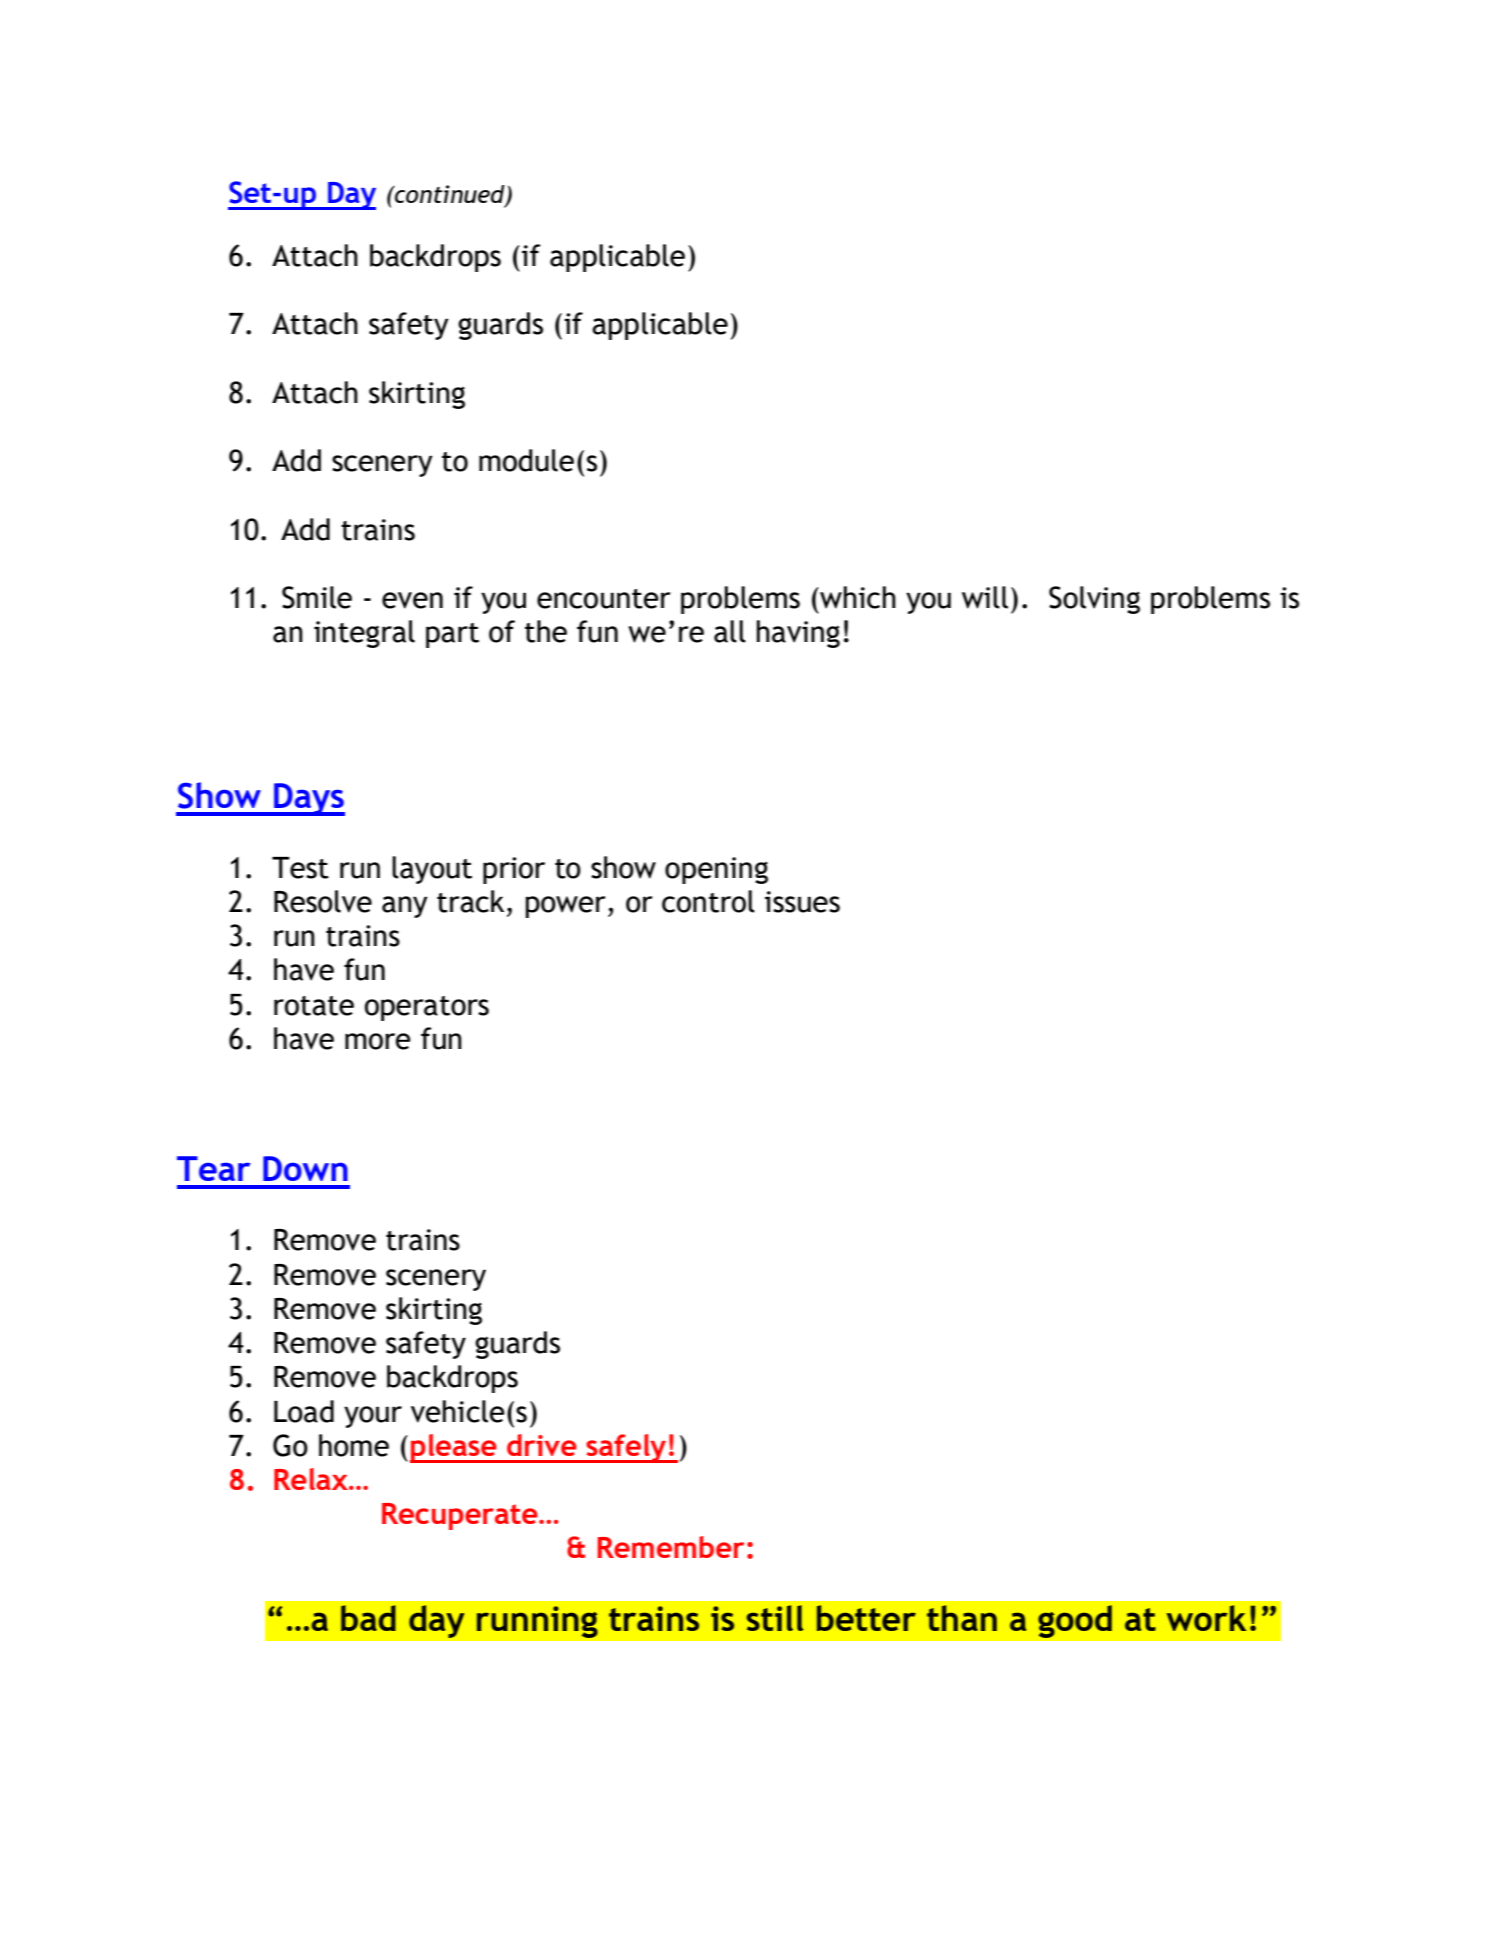 This screenshot has height=1945, width=1503. I want to click on good, so click(1075, 1621).
